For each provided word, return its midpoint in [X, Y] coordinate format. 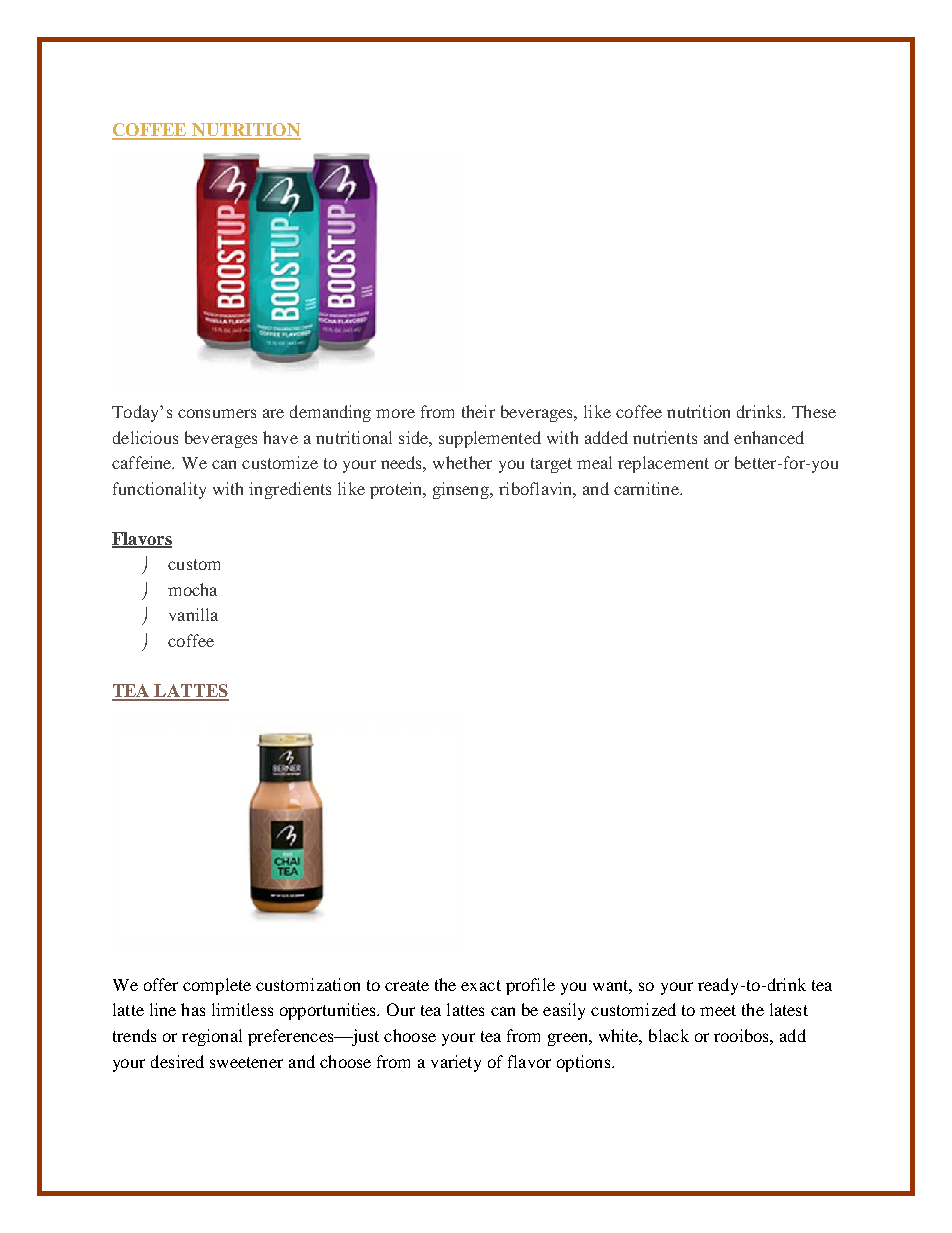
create [407, 985]
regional [212, 1037]
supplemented [490, 439]
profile [530, 986]
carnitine [647, 488]
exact [481, 985]
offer [161, 984]
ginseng [462, 490]
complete [217, 986]
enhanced [769, 437]
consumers [217, 413]
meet [718, 1010]
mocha [192, 589]
